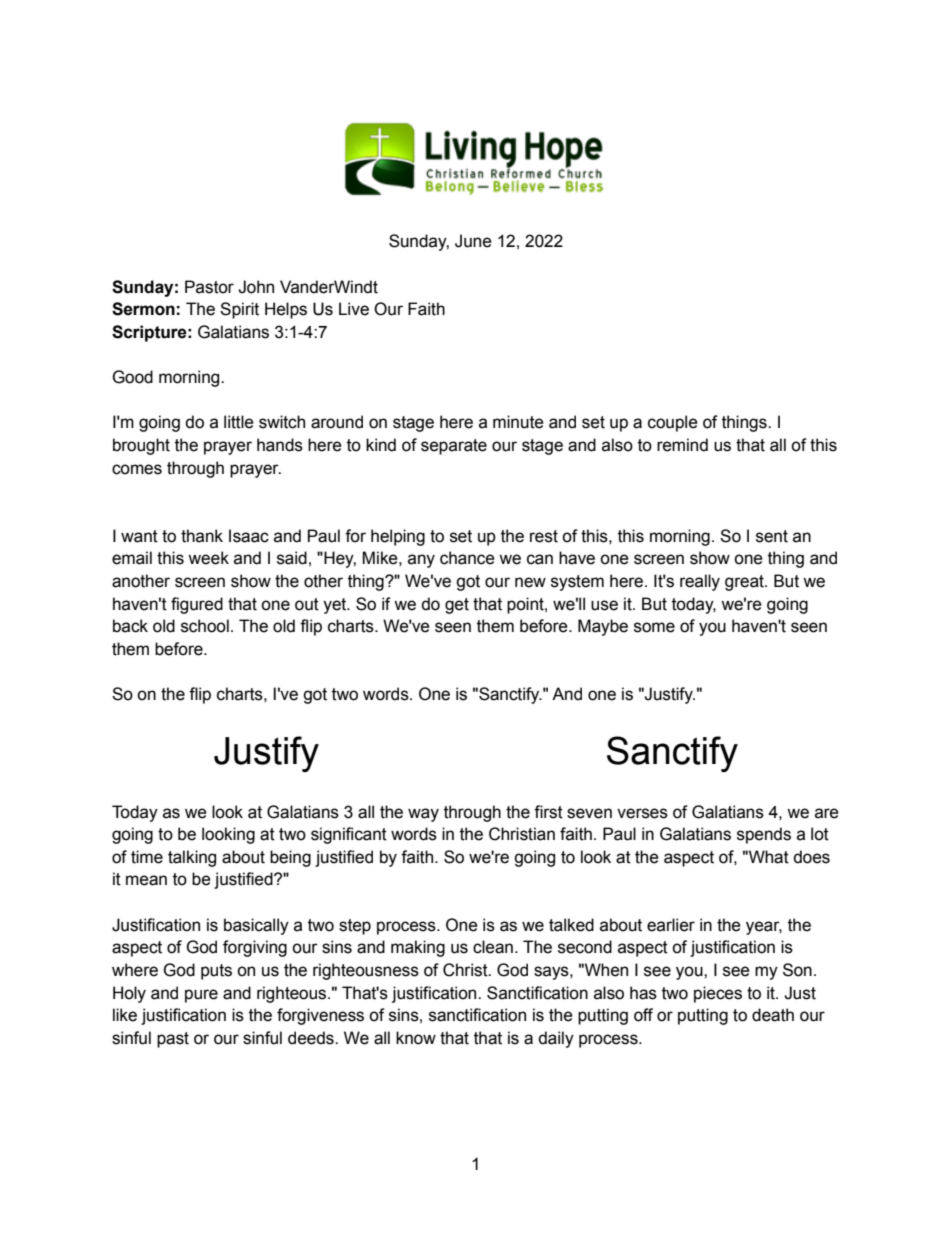  Describe the element at coordinates (673, 423) in the page. I see `couple` at that location.
